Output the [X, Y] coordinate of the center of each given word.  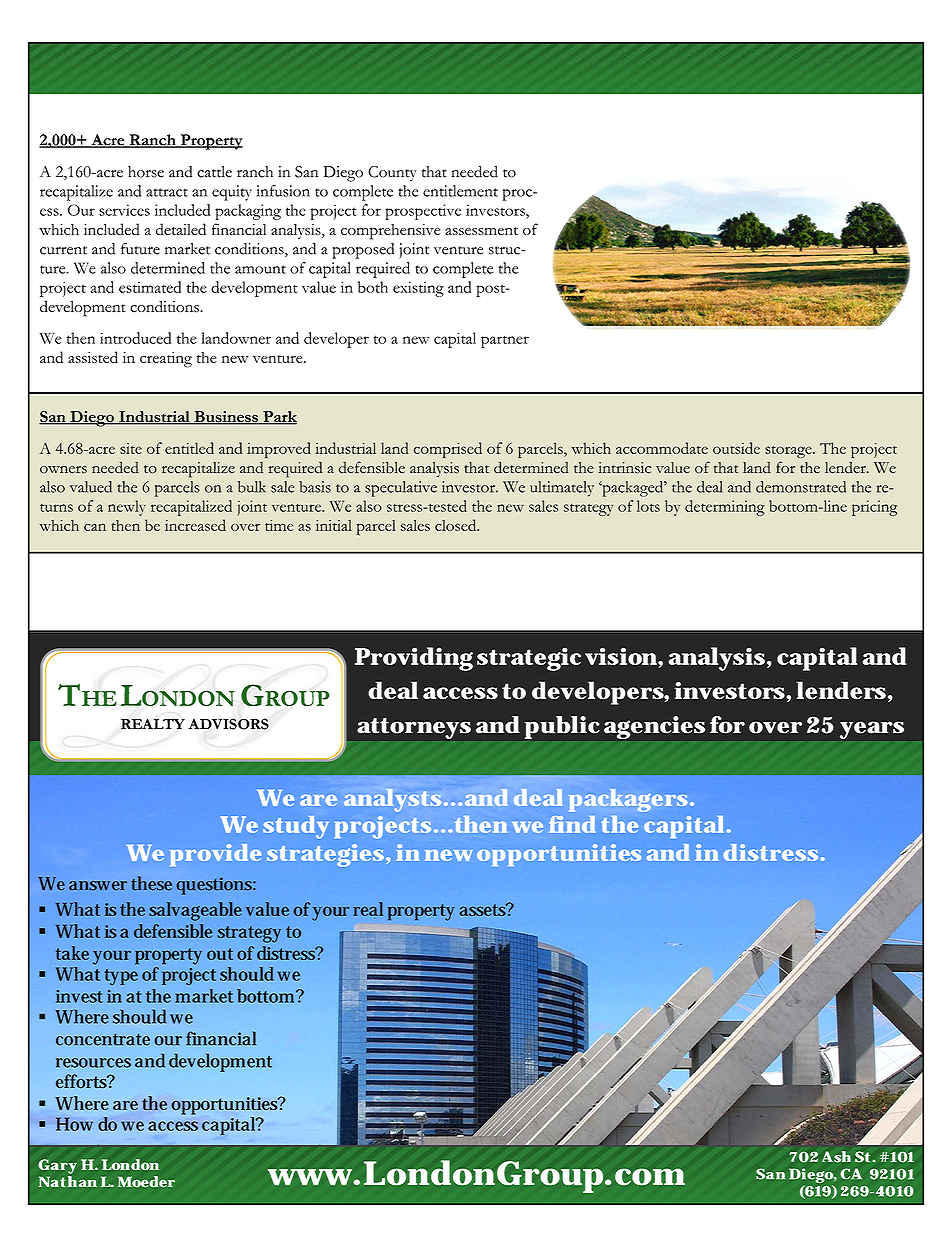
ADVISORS [228, 724]
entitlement [460, 191]
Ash [836, 1157]
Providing [414, 659]
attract [167, 192]
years [872, 730]
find [572, 824]
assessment [481, 231]
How [74, 1124]
